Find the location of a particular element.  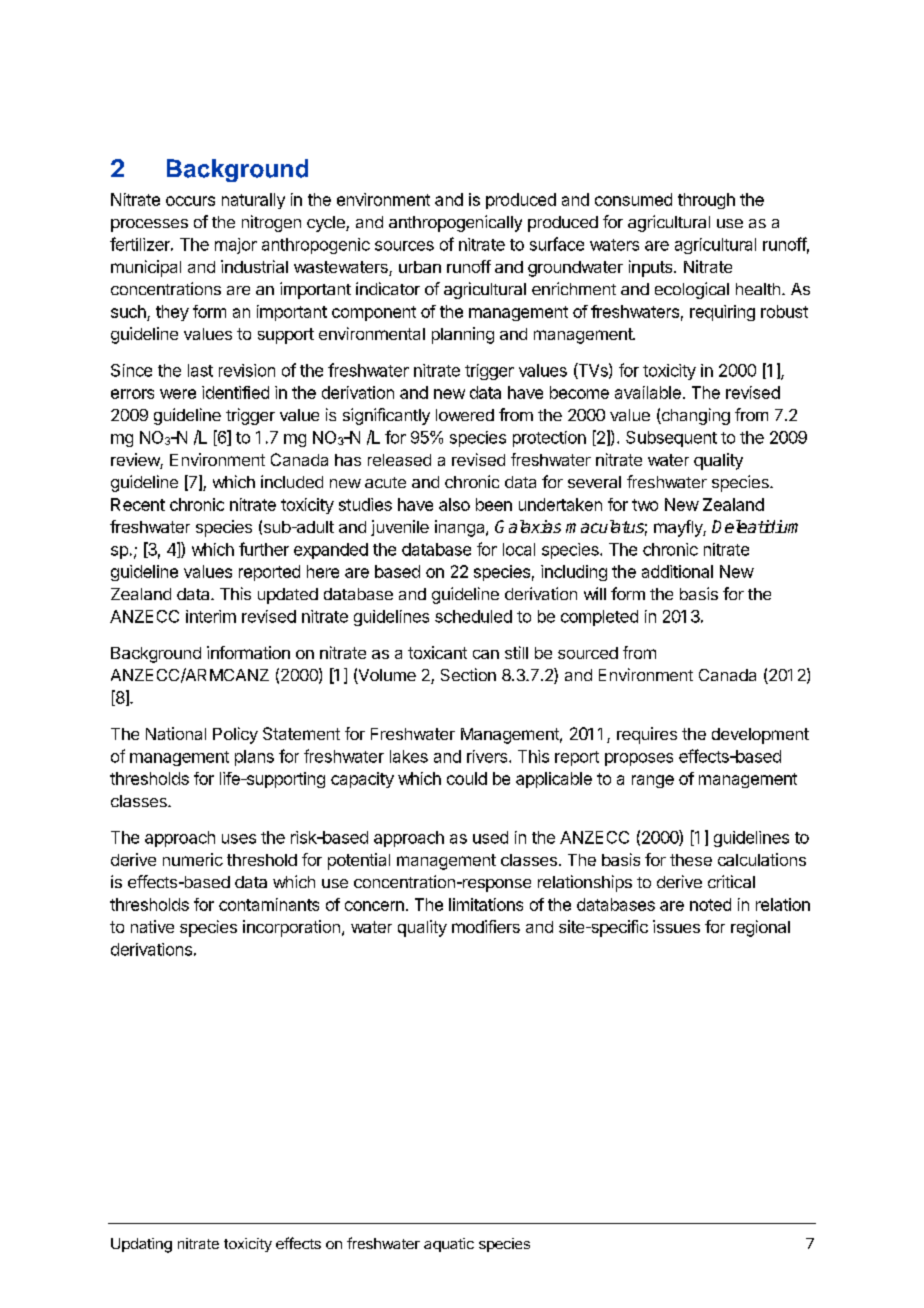

through is located at coordinates (706, 201).
